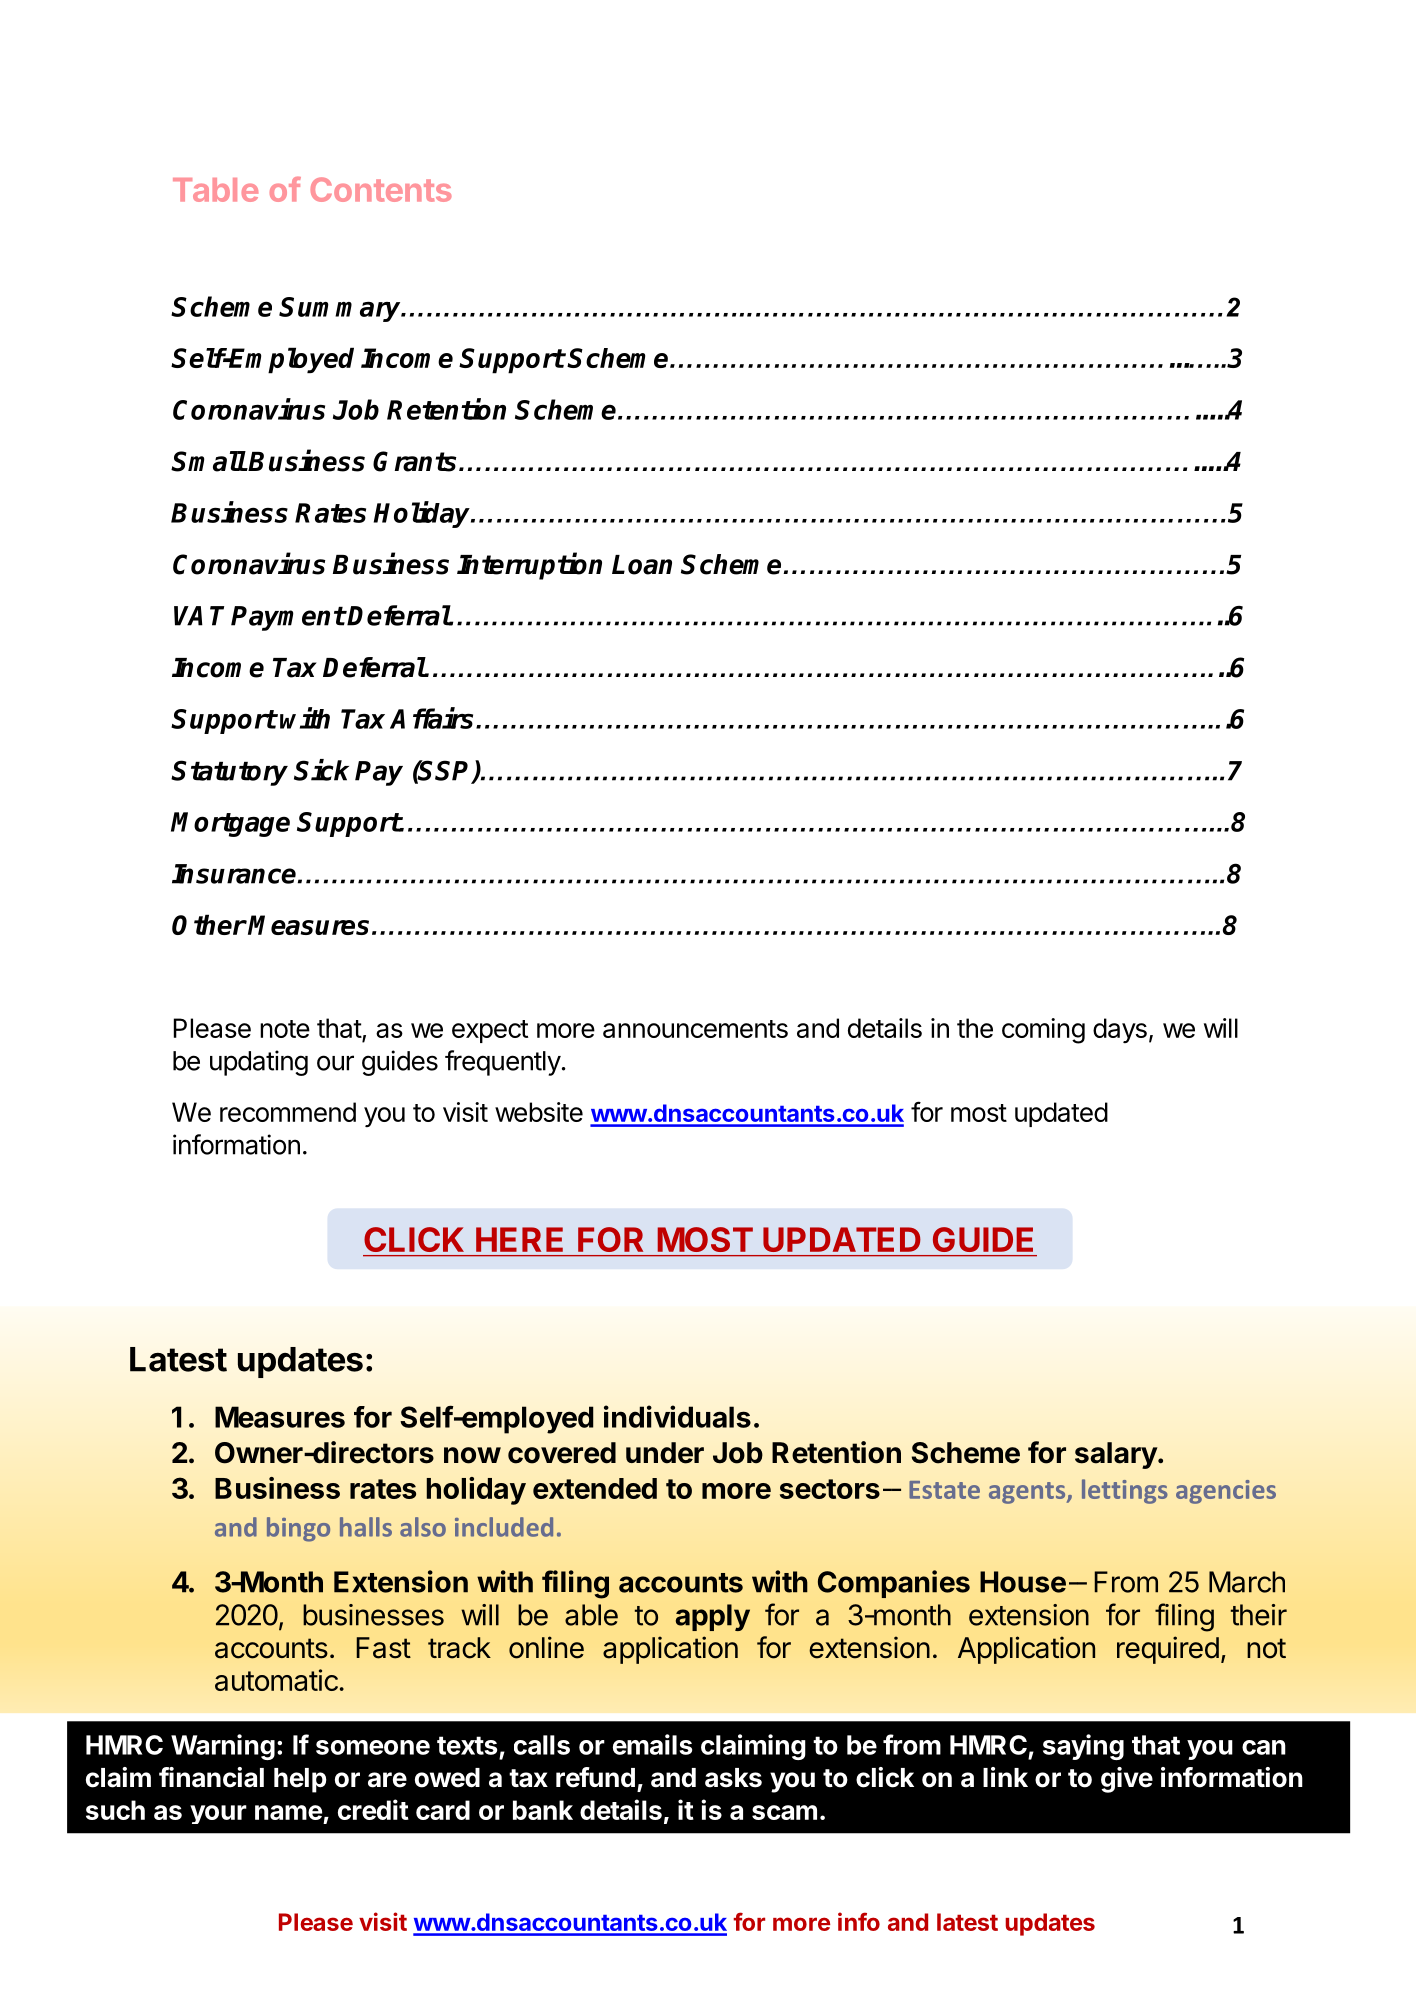 This page has width=1416, height=2001. Describe the element at coordinates (529, 566) in the page. I see `Interruption` at that location.
